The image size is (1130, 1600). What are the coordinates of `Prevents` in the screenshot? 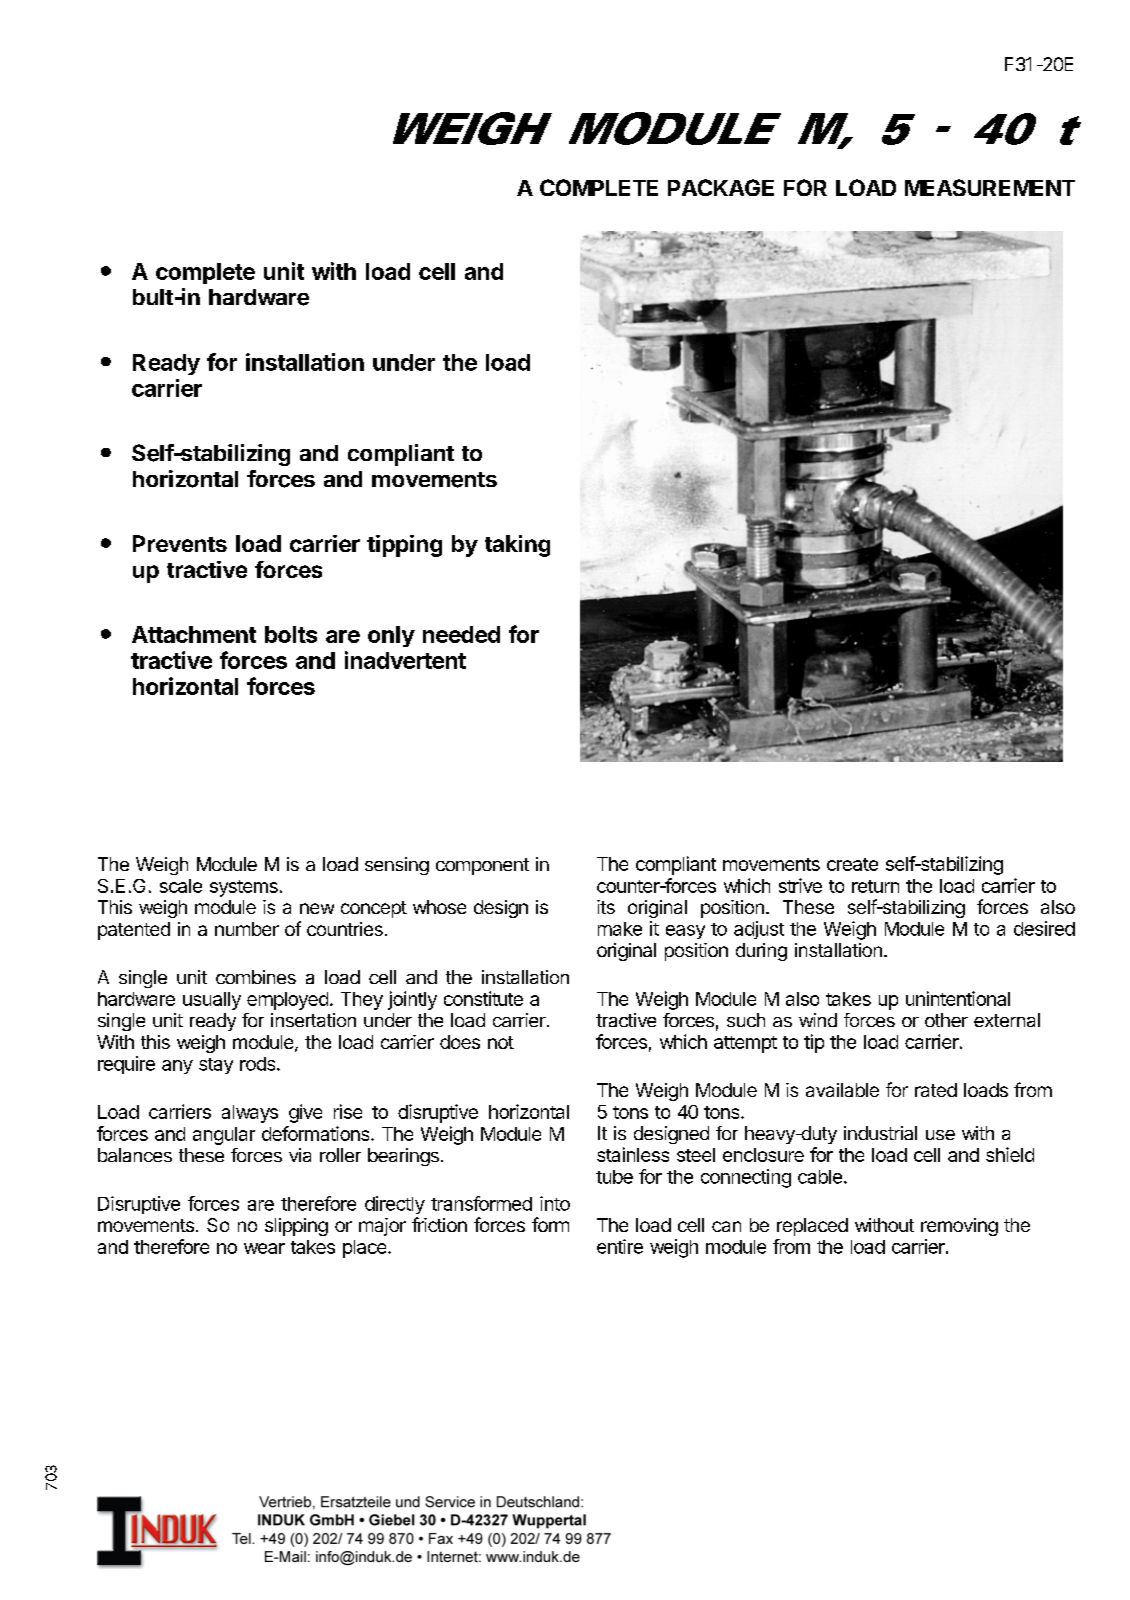 It's located at (180, 543).
